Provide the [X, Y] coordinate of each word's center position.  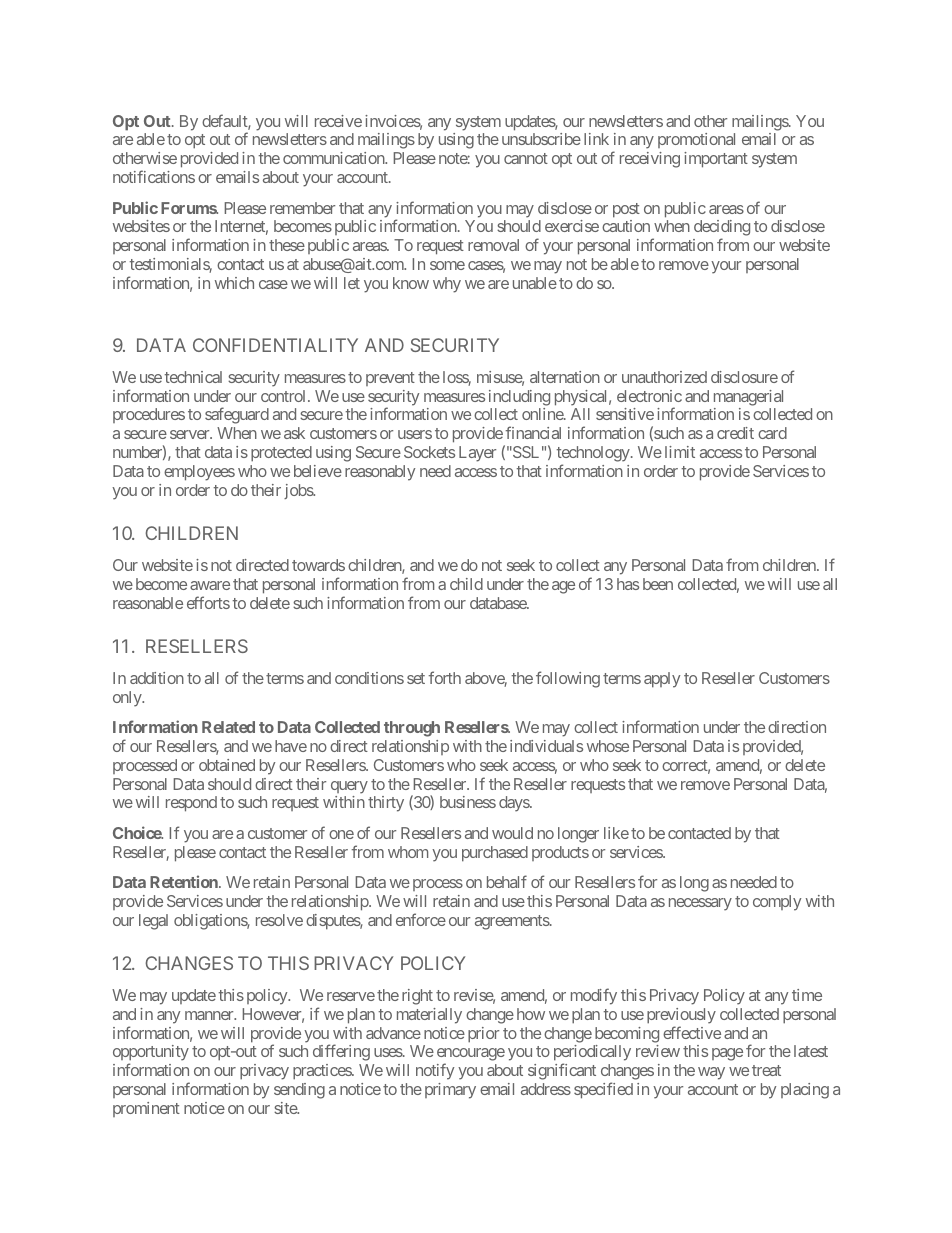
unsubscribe [541, 139]
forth [444, 677]
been [658, 584]
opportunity [151, 1054]
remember [302, 208]
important [716, 160]
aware [210, 585]
